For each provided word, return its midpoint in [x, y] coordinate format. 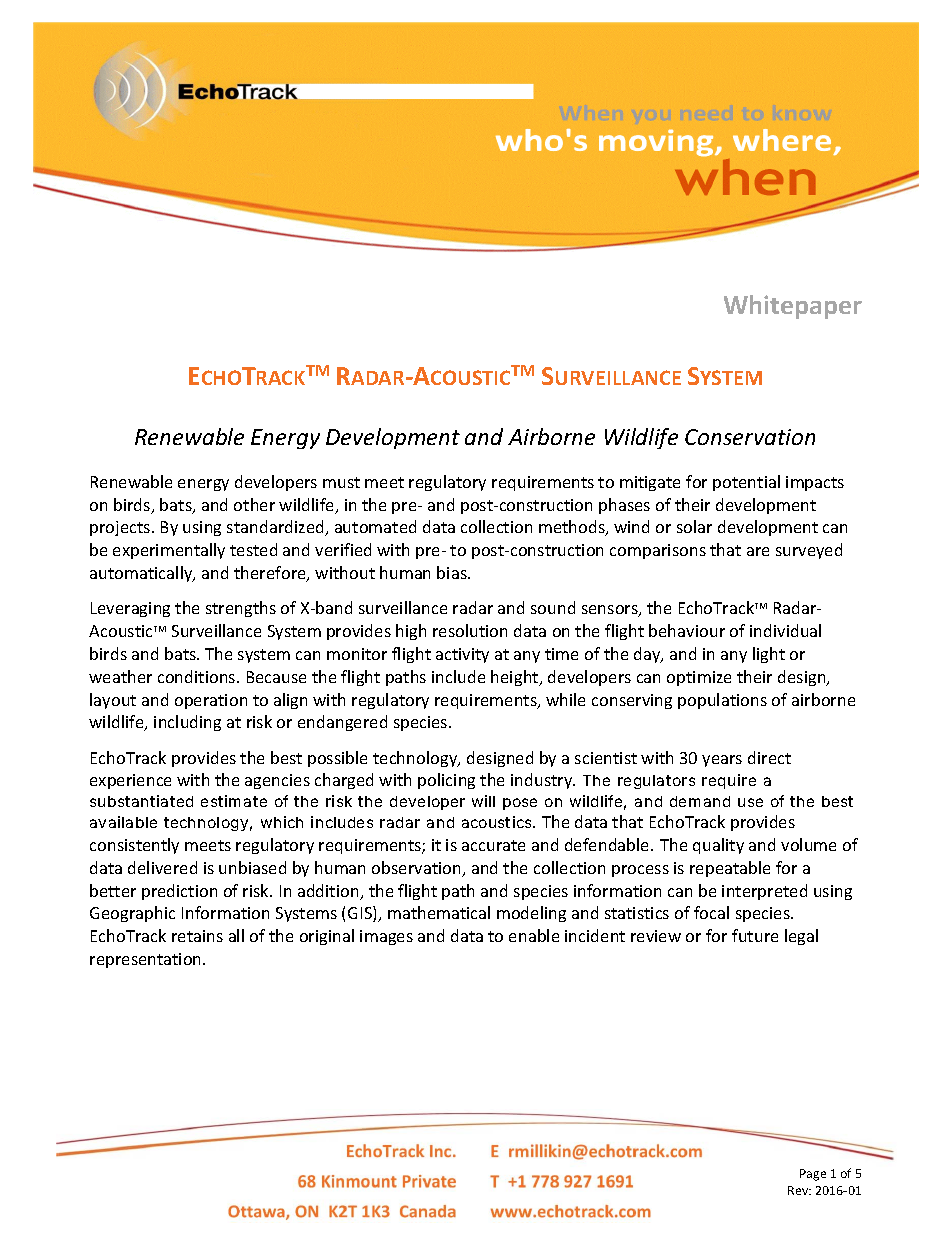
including [187, 723]
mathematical [439, 912]
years [722, 761]
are [758, 551]
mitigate [650, 483]
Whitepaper [793, 307]
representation [147, 960]
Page [813, 1175]
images [386, 937]
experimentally [169, 551]
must [341, 482]
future [755, 935]
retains [197, 936]
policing [446, 781]
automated [375, 526]
